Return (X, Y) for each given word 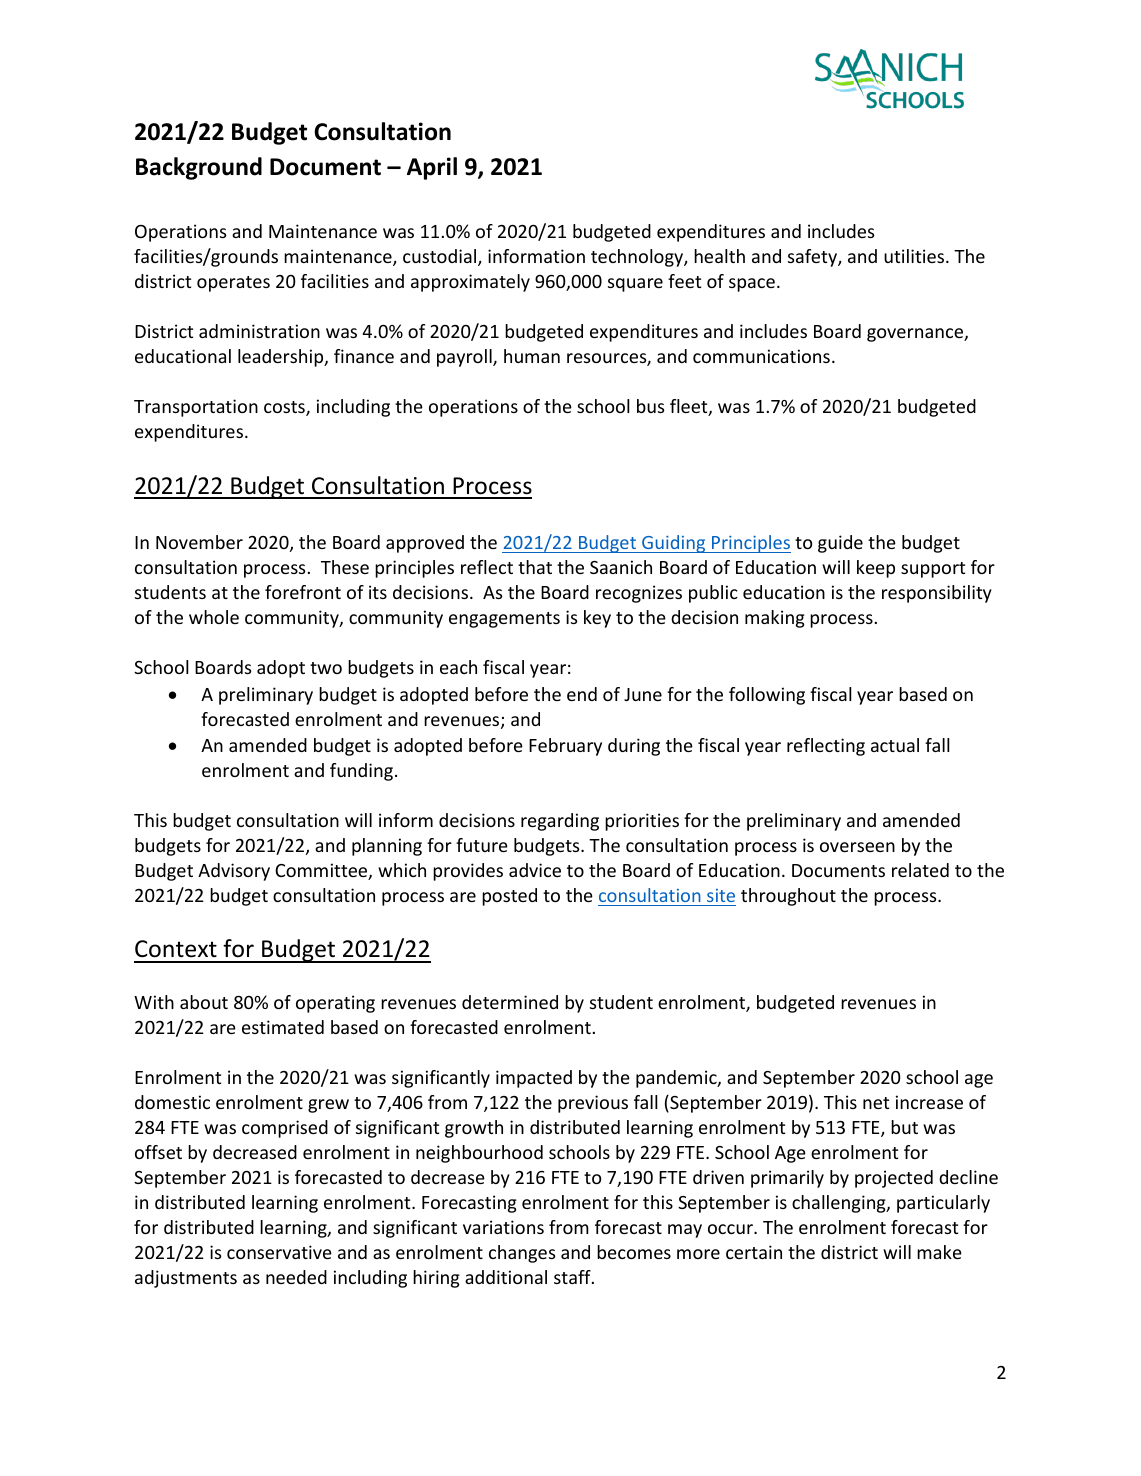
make (939, 1252)
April (432, 168)
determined (510, 1002)
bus (650, 406)
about (204, 1002)
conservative (279, 1252)
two (326, 668)
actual (895, 745)
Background (199, 168)
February (565, 747)
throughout (788, 897)
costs (285, 408)
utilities (915, 256)
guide (840, 544)
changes (522, 1254)
